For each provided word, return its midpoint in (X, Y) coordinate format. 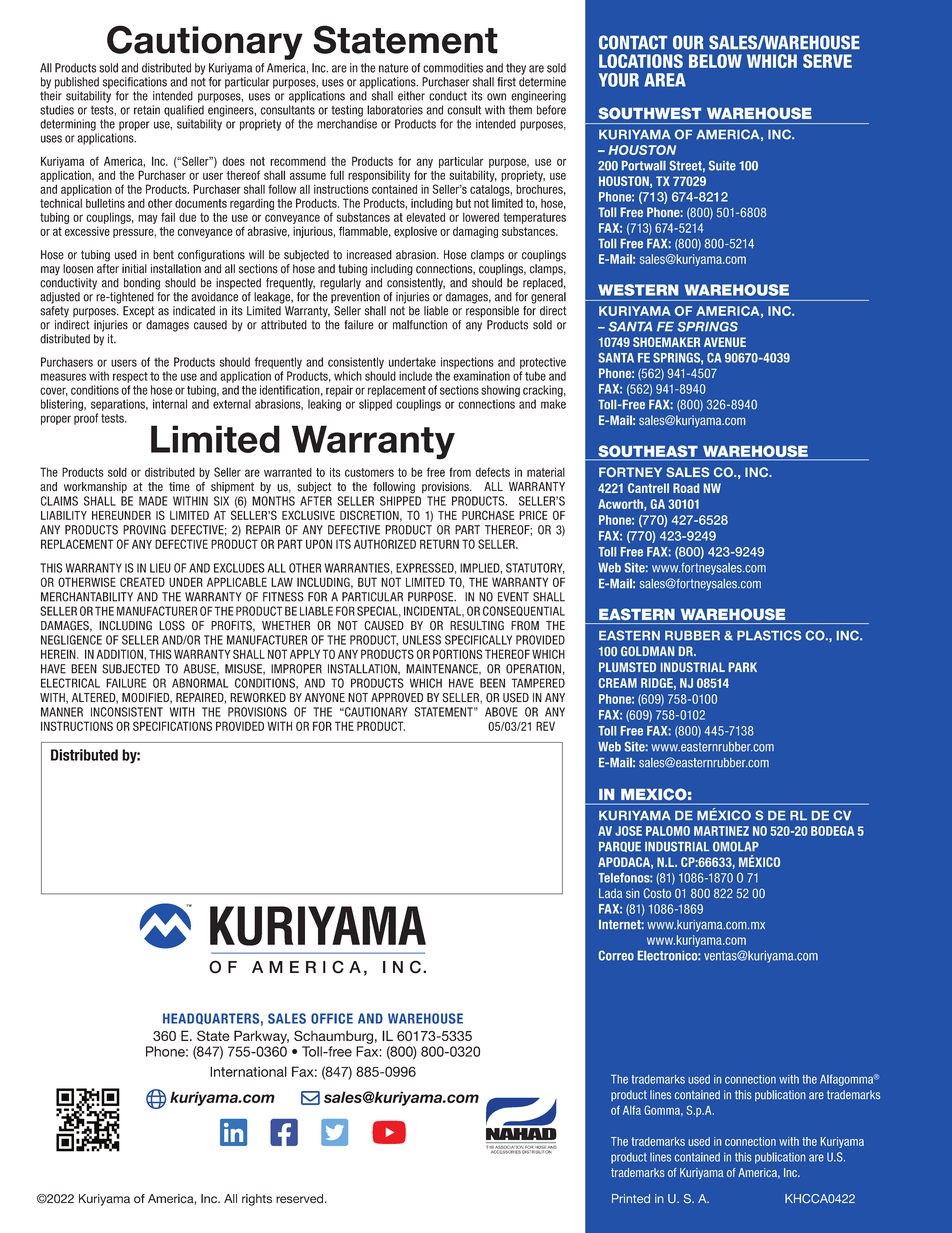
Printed (631, 1198)
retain (147, 110)
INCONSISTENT (127, 712)
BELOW (715, 61)
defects (493, 472)
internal (170, 404)
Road (686, 488)
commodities (453, 68)
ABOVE (501, 712)
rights (257, 1200)
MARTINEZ (721, 831)
